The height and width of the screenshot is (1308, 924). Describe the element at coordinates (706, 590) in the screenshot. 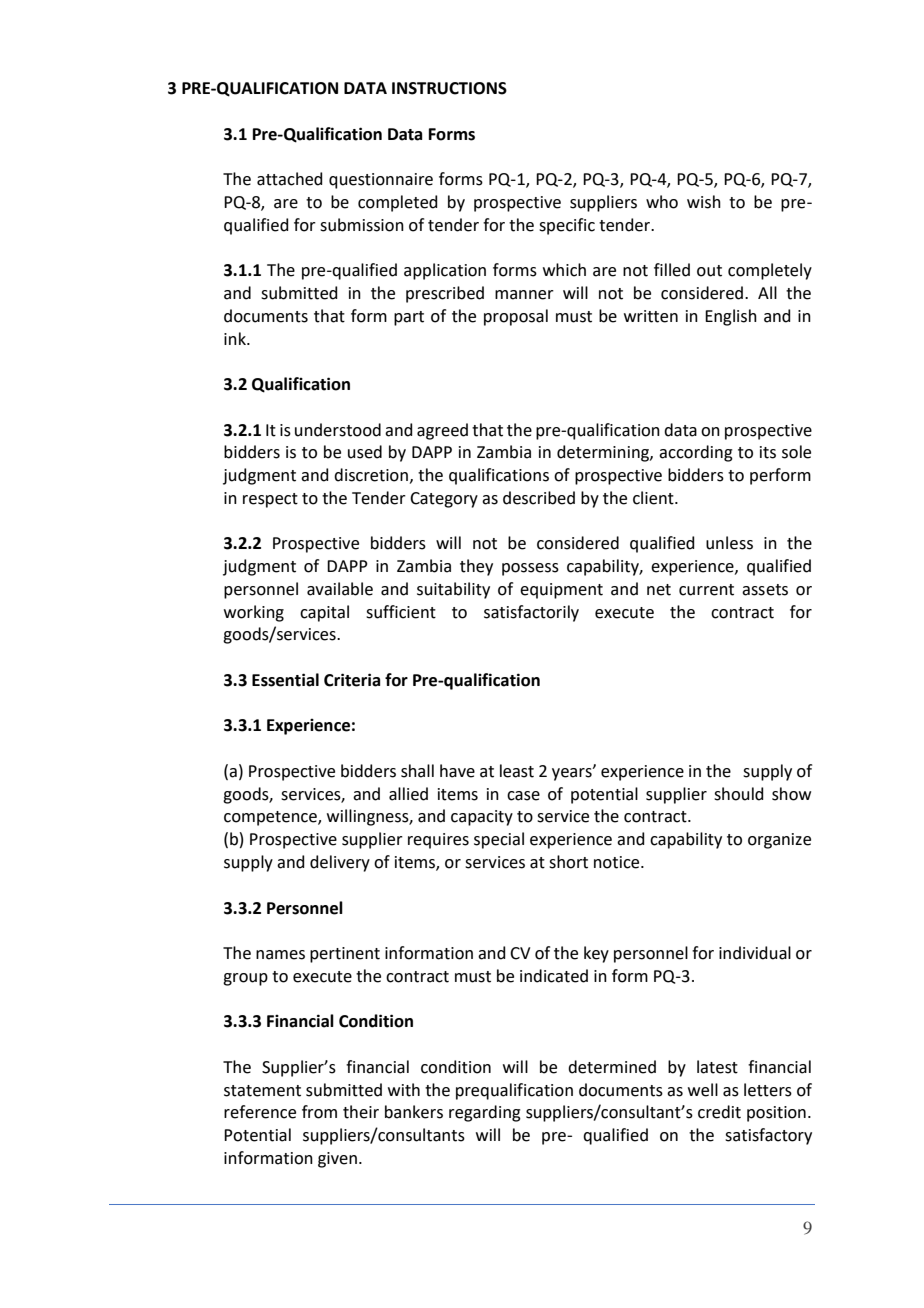

I see `current` at that location.
